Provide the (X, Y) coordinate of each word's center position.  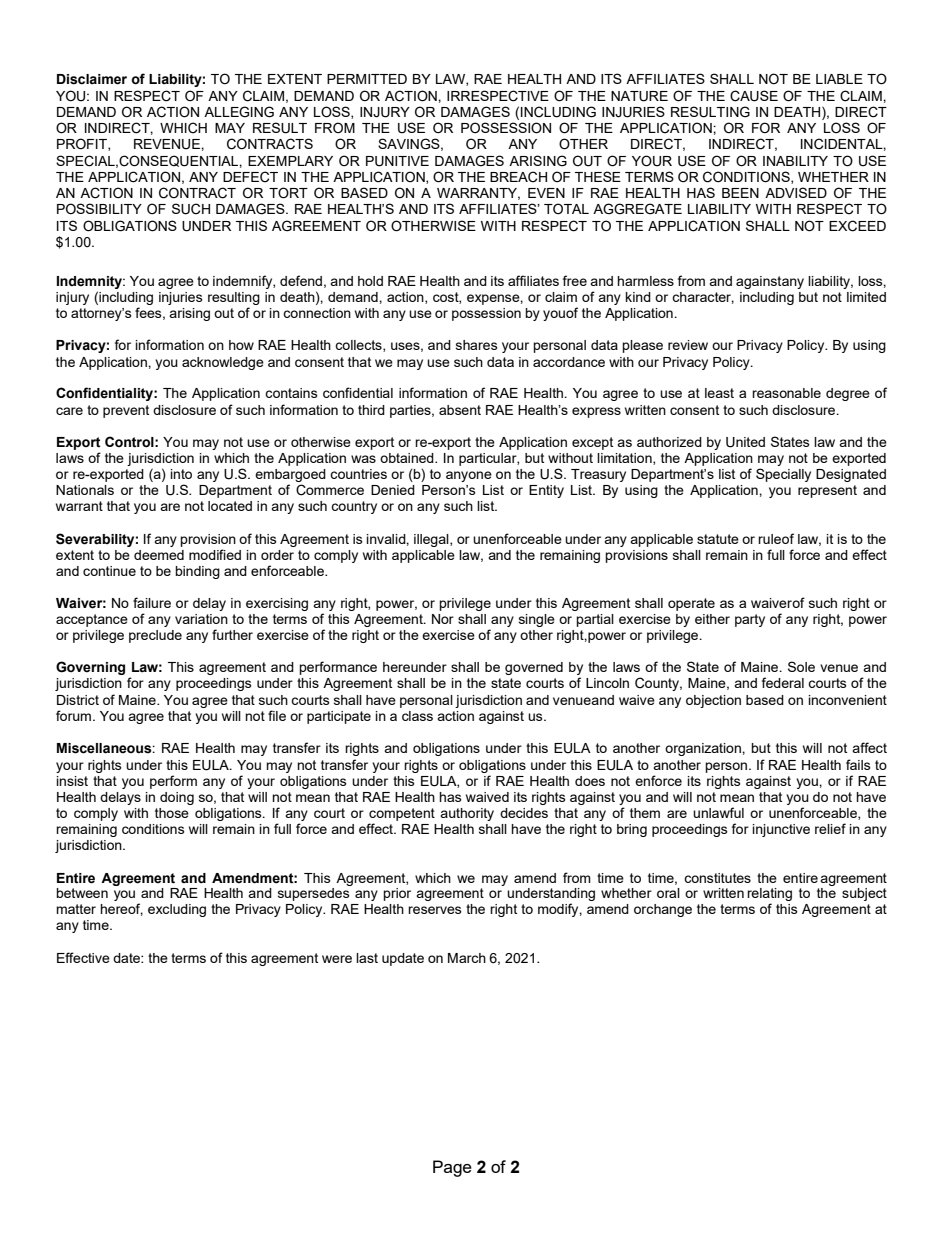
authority (467, 814)
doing (177, 798)
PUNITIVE (397, 161)
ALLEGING (239, 112)
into (181, 474)
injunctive (781, 830)
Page (452, 1168)
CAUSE (754, 96)
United (745, 442)
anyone (469, 476)
